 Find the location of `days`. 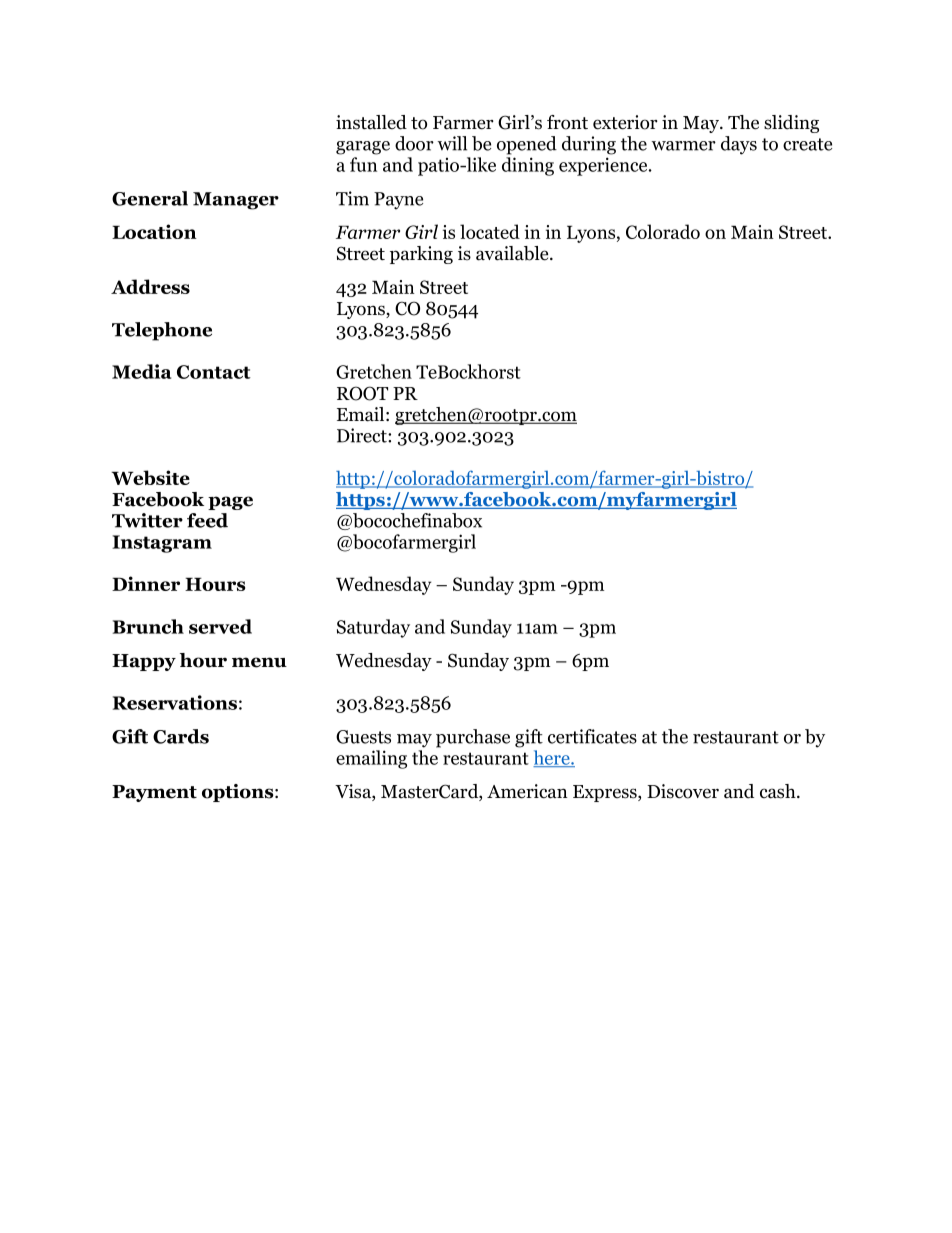

days is located at coordinates (739, 145).
